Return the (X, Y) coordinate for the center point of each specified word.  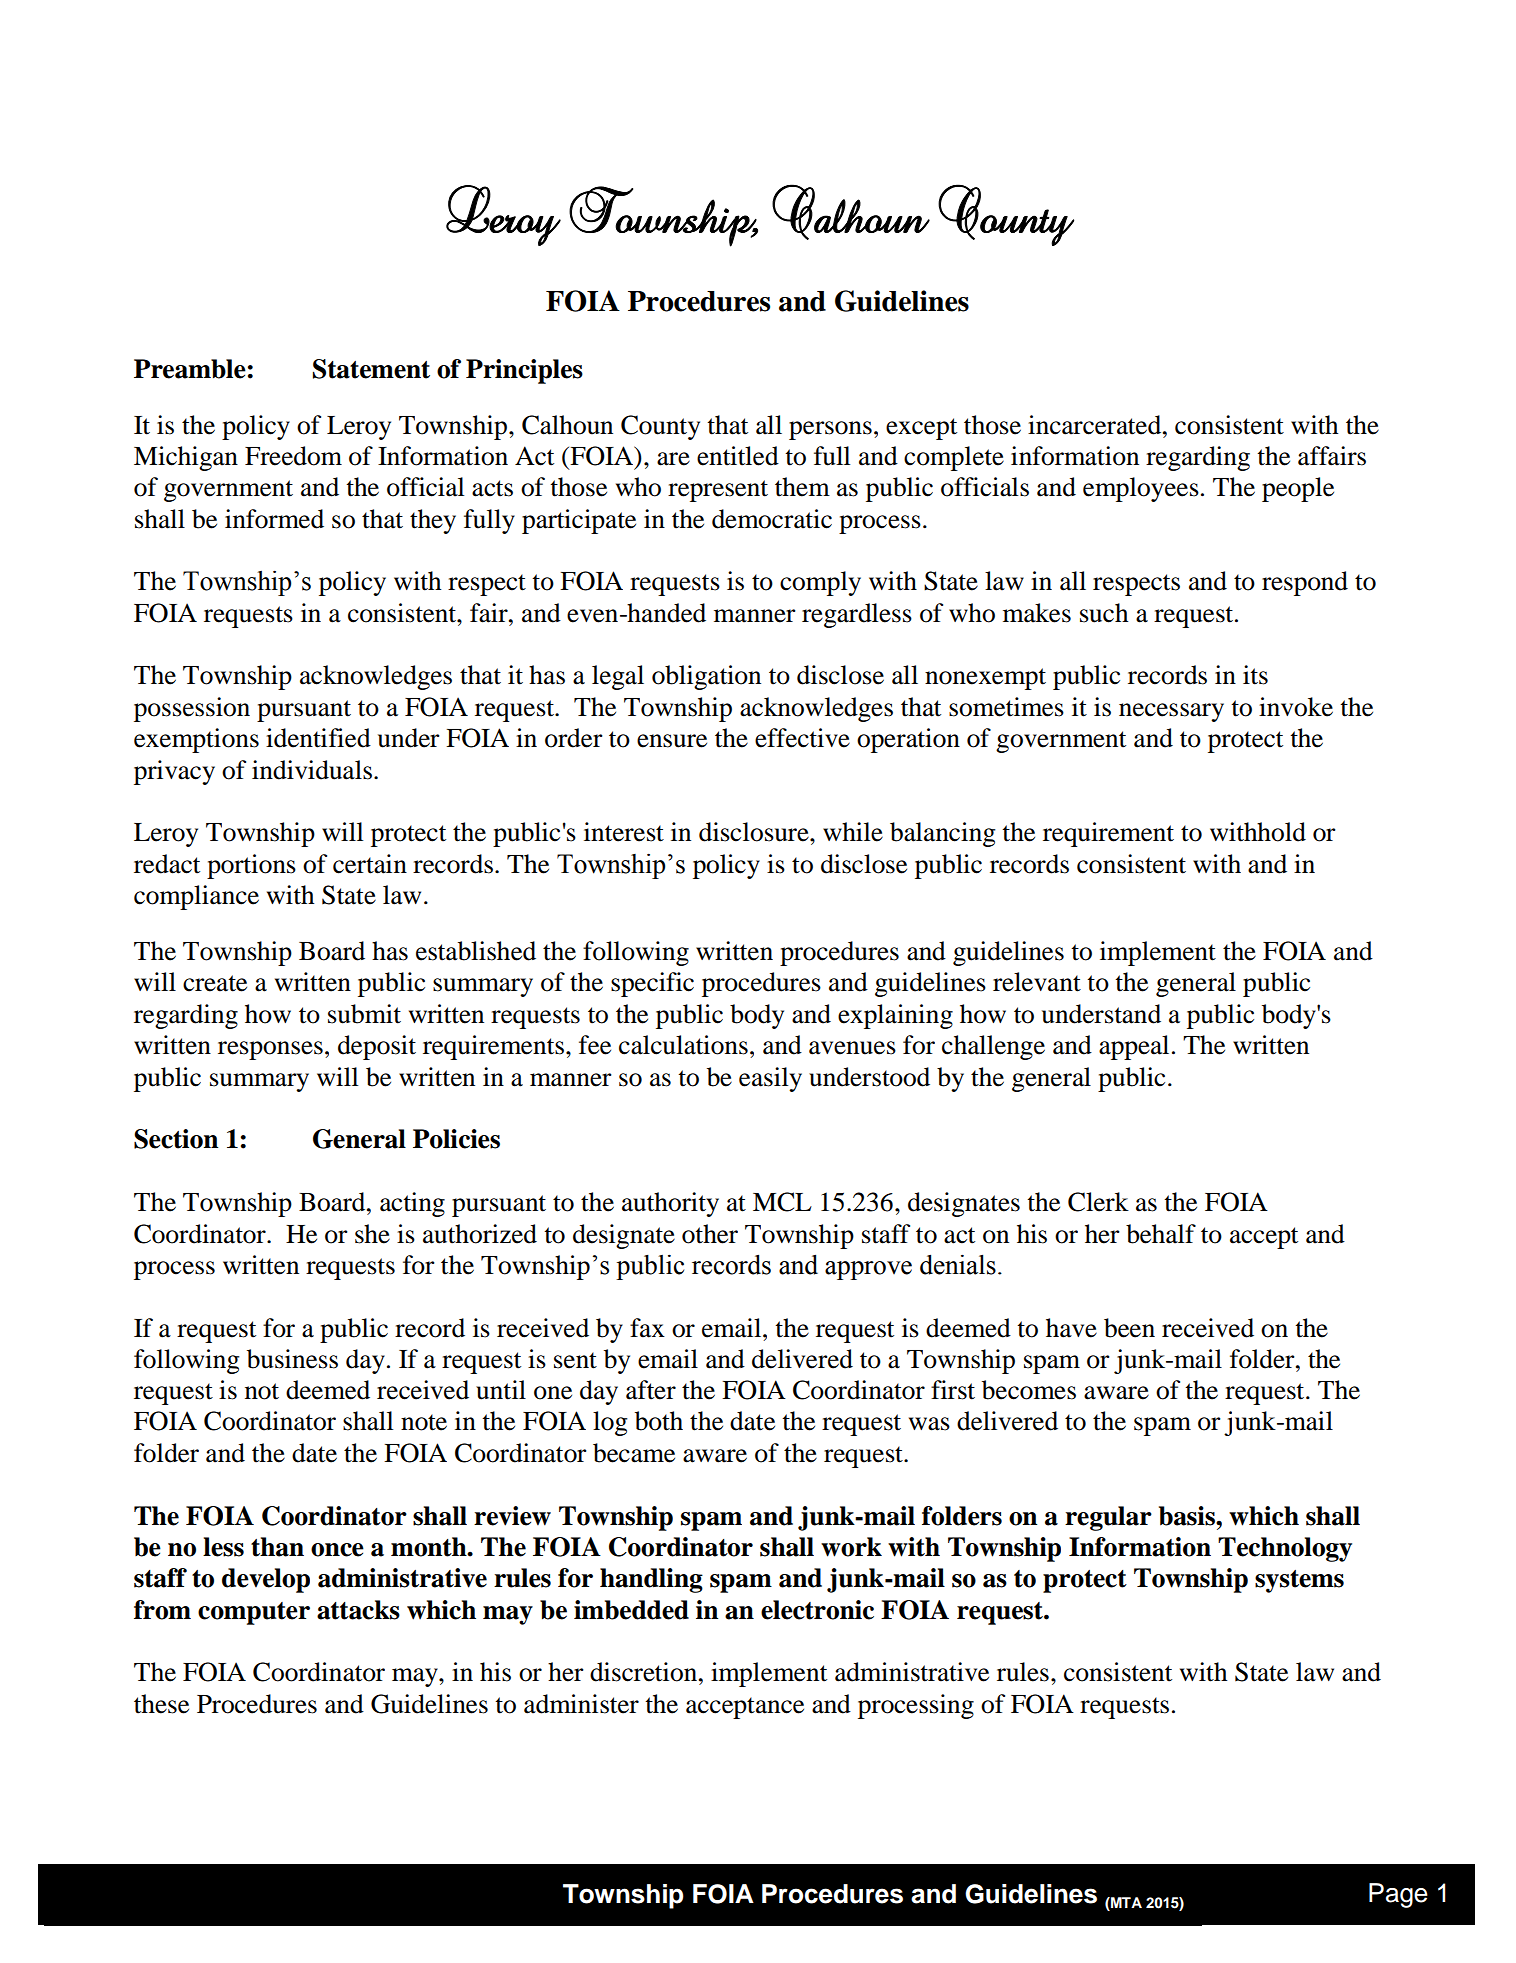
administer (581, 1704)
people (1298, 489)
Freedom (293, 456)
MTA (1125, 1902)
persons (830, 430)
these (161, 1704)
